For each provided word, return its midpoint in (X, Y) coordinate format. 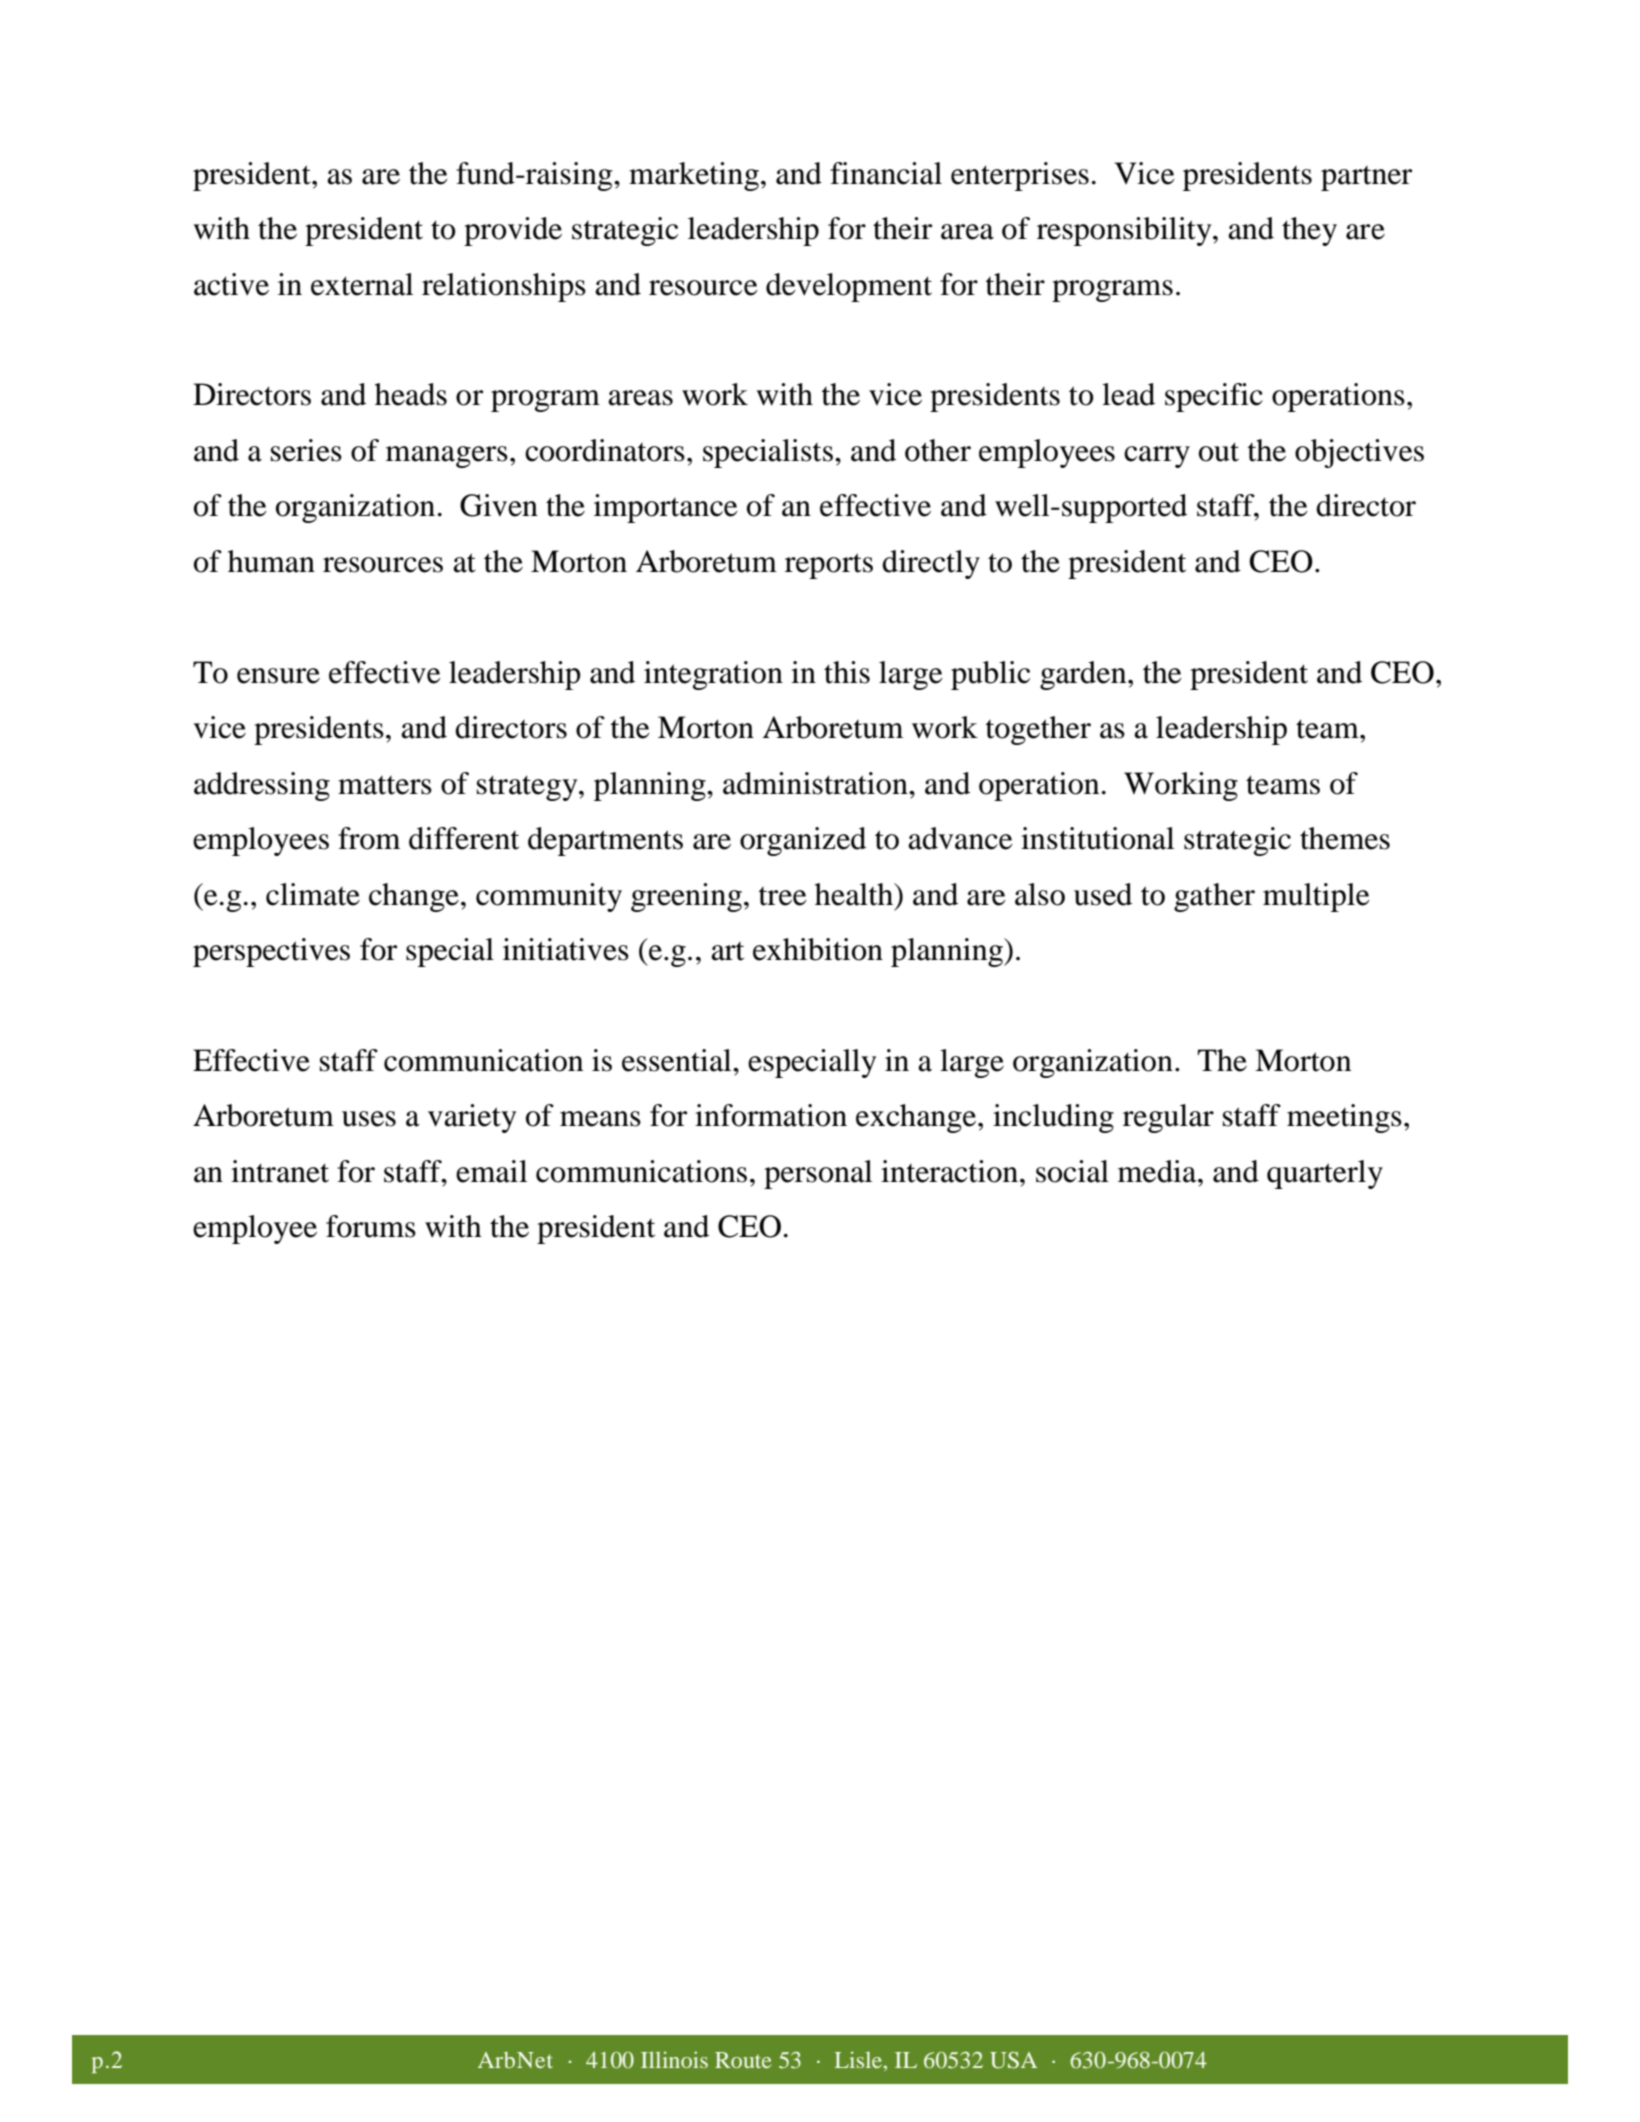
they (1309, 231)
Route (743, 2060)
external (362, 284)
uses (369, 1119)
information (771, 1115)
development (849, 287)
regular (1168, 1118)
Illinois (674, 2059)
